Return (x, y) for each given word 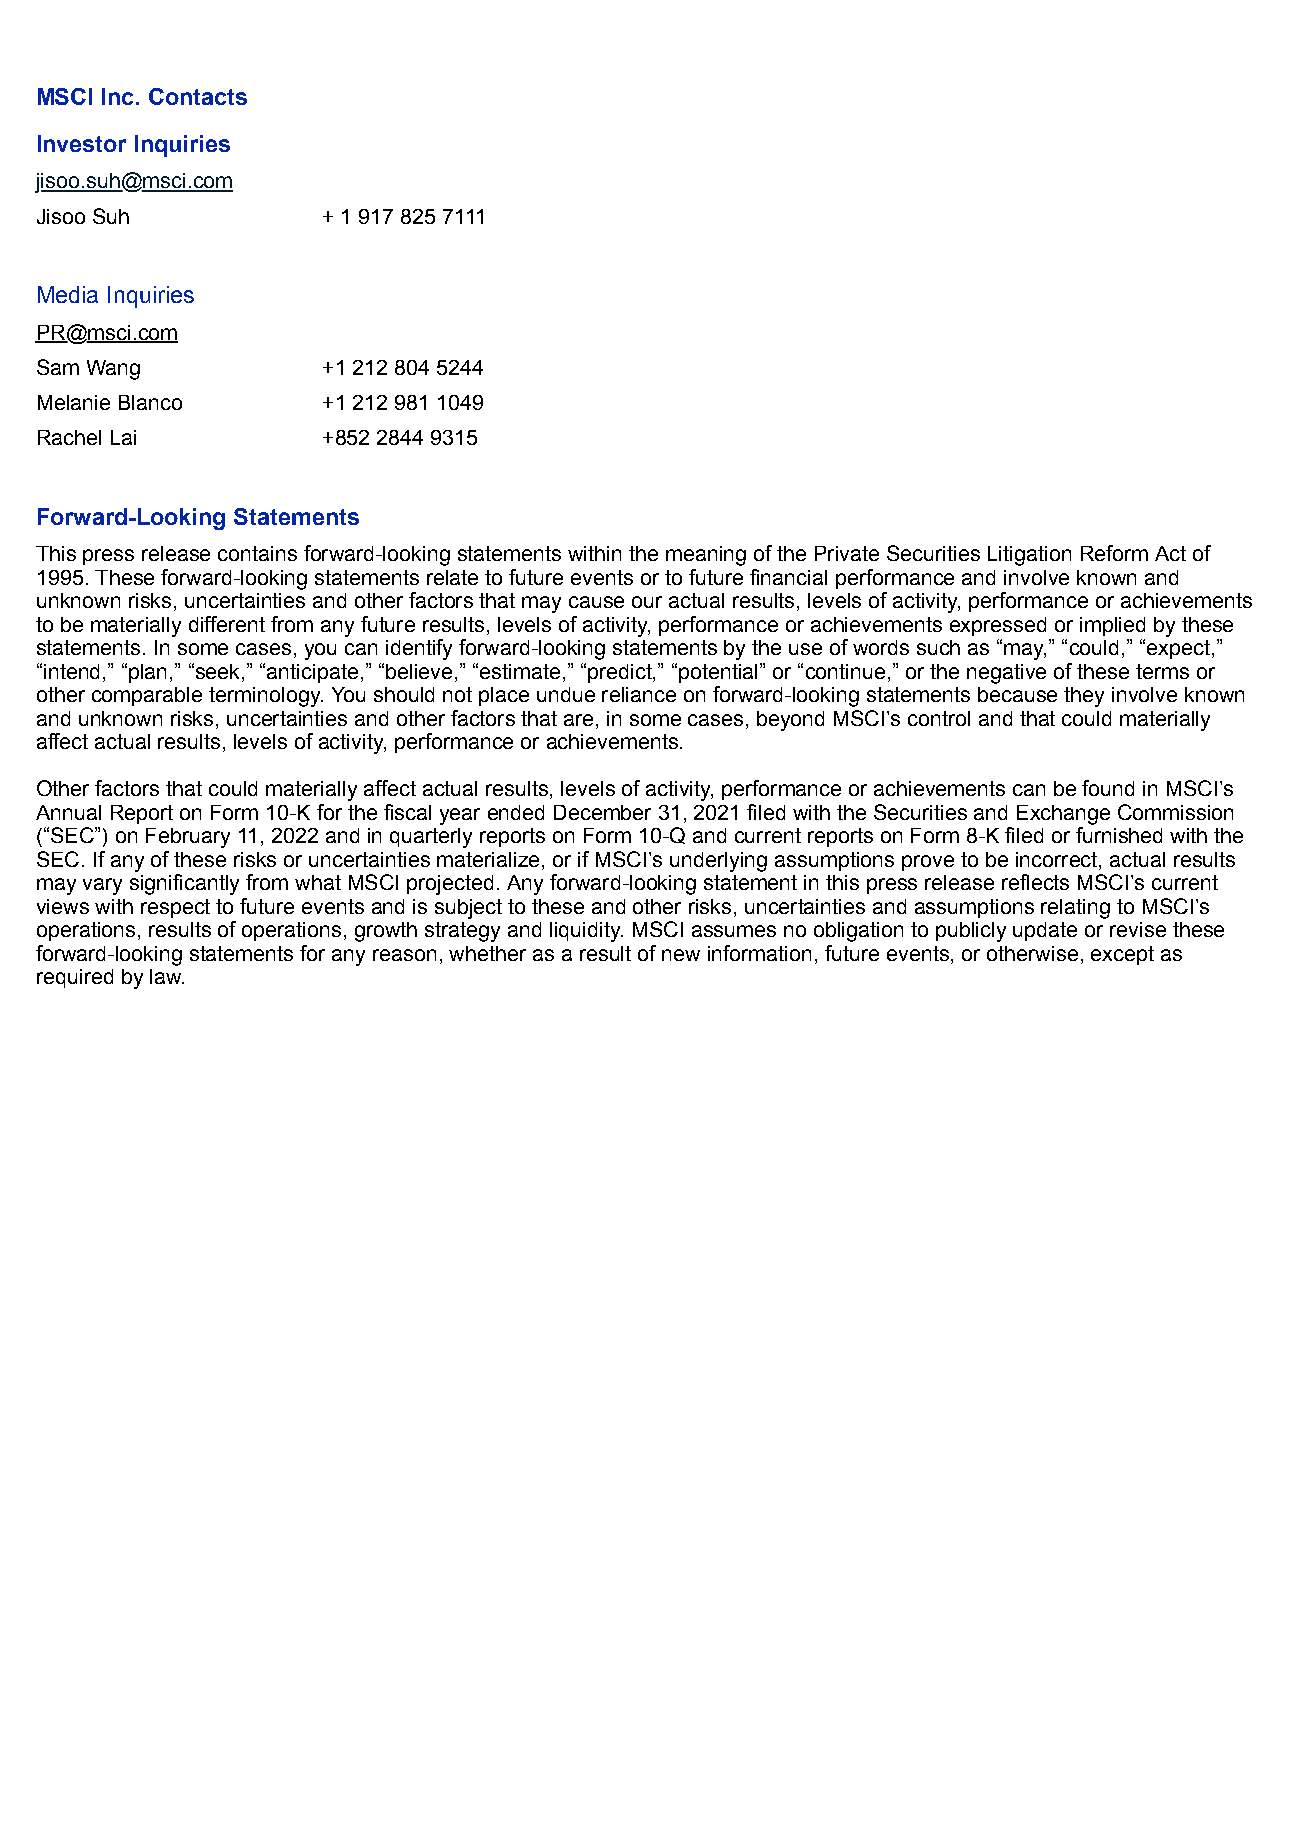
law (167, 976)
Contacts (198, 96)
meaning (706, 556)
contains (257, 553)
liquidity (586, 932)
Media (68, 294)
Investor (82, 143)
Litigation (1029, 556)
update (1045, 931)
